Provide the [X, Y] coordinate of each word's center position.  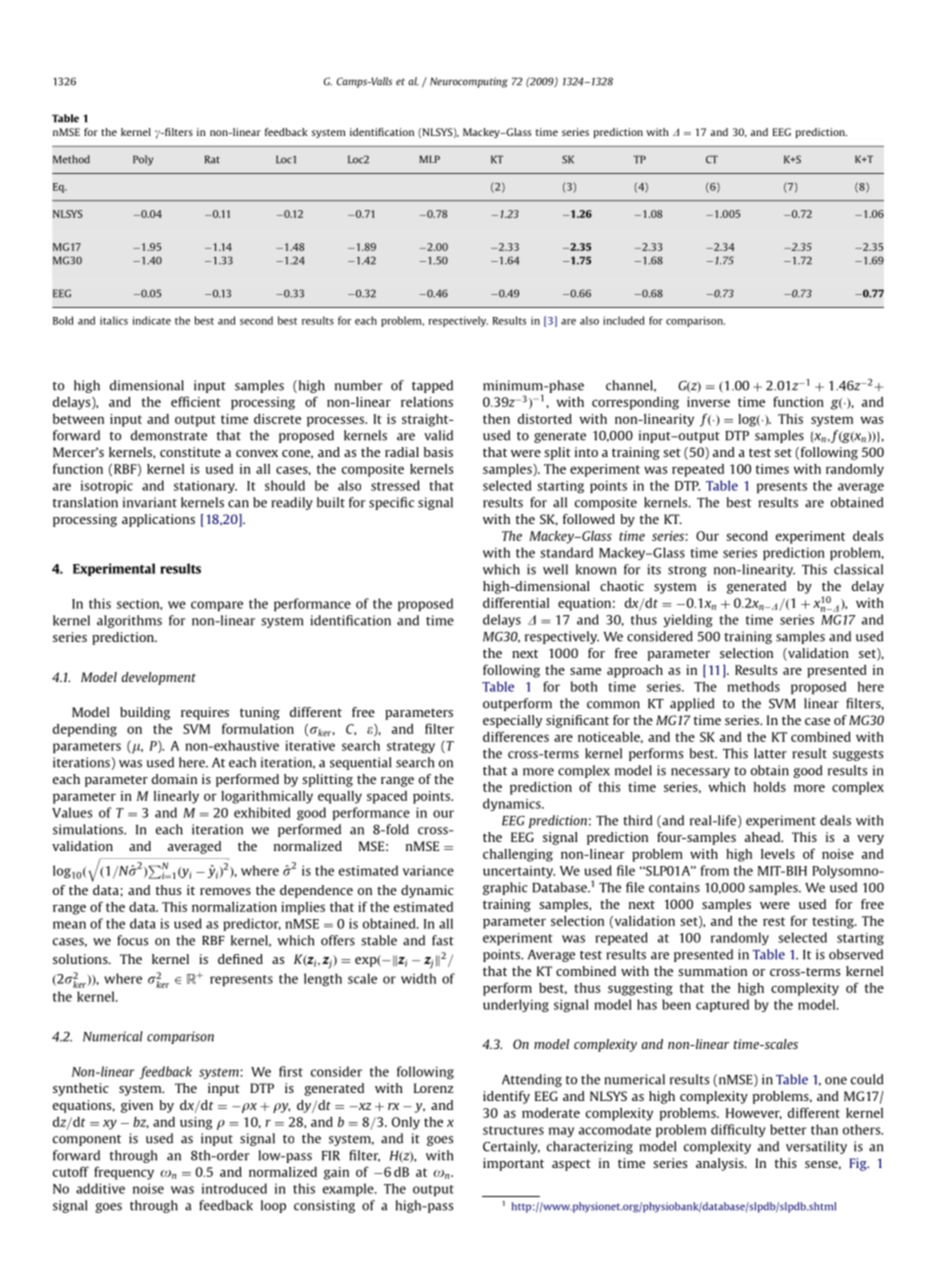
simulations [89, 829]
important [513, 1164]
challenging [518, 855]
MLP [429, 159]
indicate [151, 320]
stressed [395, 485]
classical [858, 569]
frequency [124, 1173]
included [623, 320]
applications [158, 520]
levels [778, 854]
